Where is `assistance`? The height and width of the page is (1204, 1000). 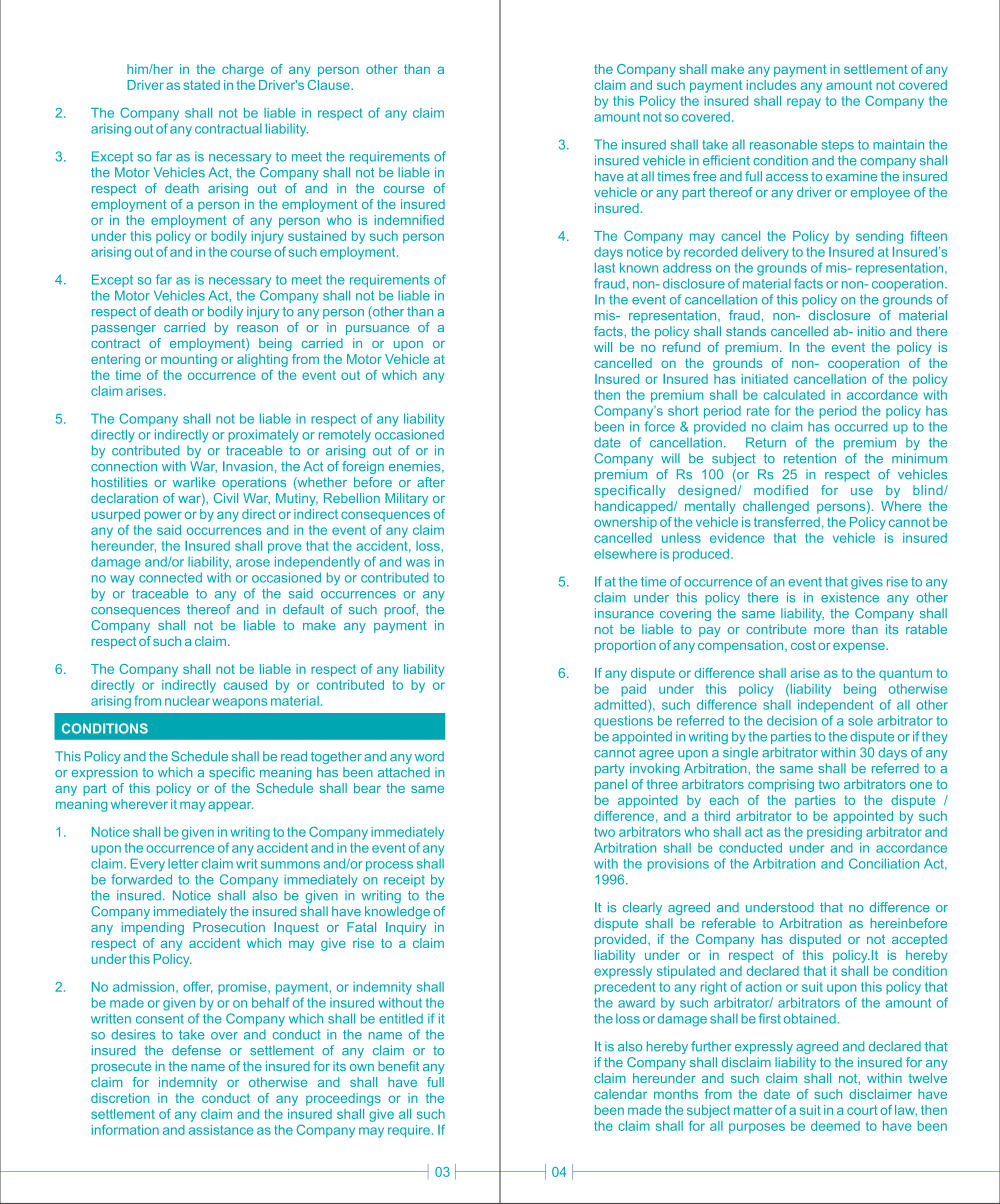
assistance is located at coordinates (221, 1130).
